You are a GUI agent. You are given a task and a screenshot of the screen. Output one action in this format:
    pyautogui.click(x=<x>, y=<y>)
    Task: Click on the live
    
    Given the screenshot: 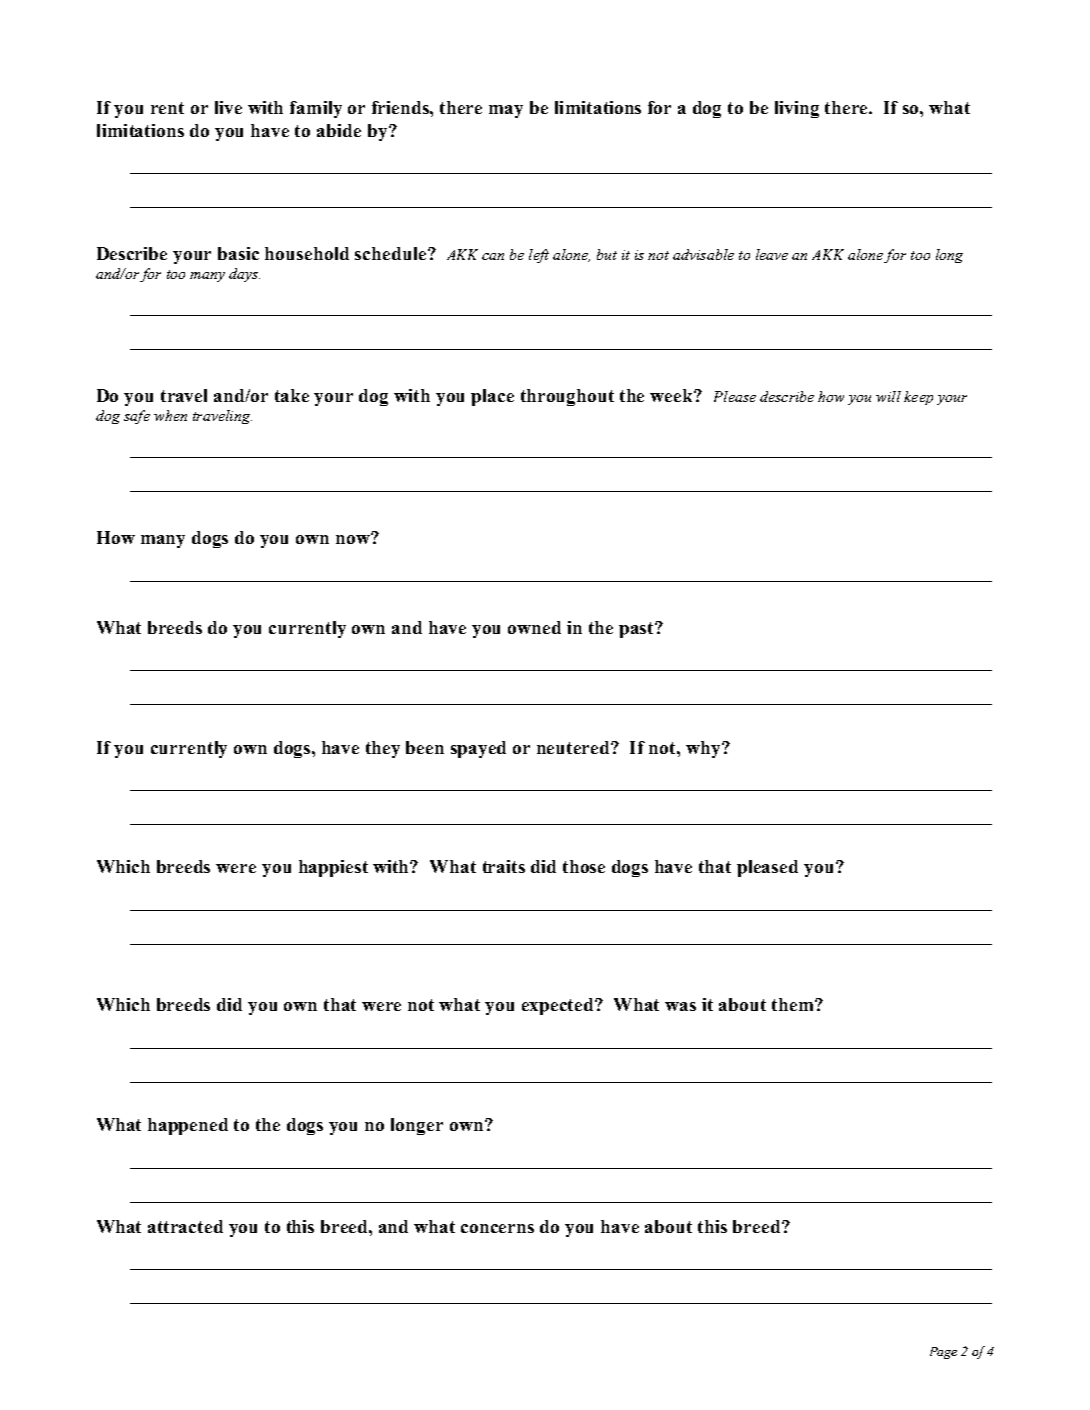 What is the action you would take?
    pyautogui.click(x=228, y=107)
